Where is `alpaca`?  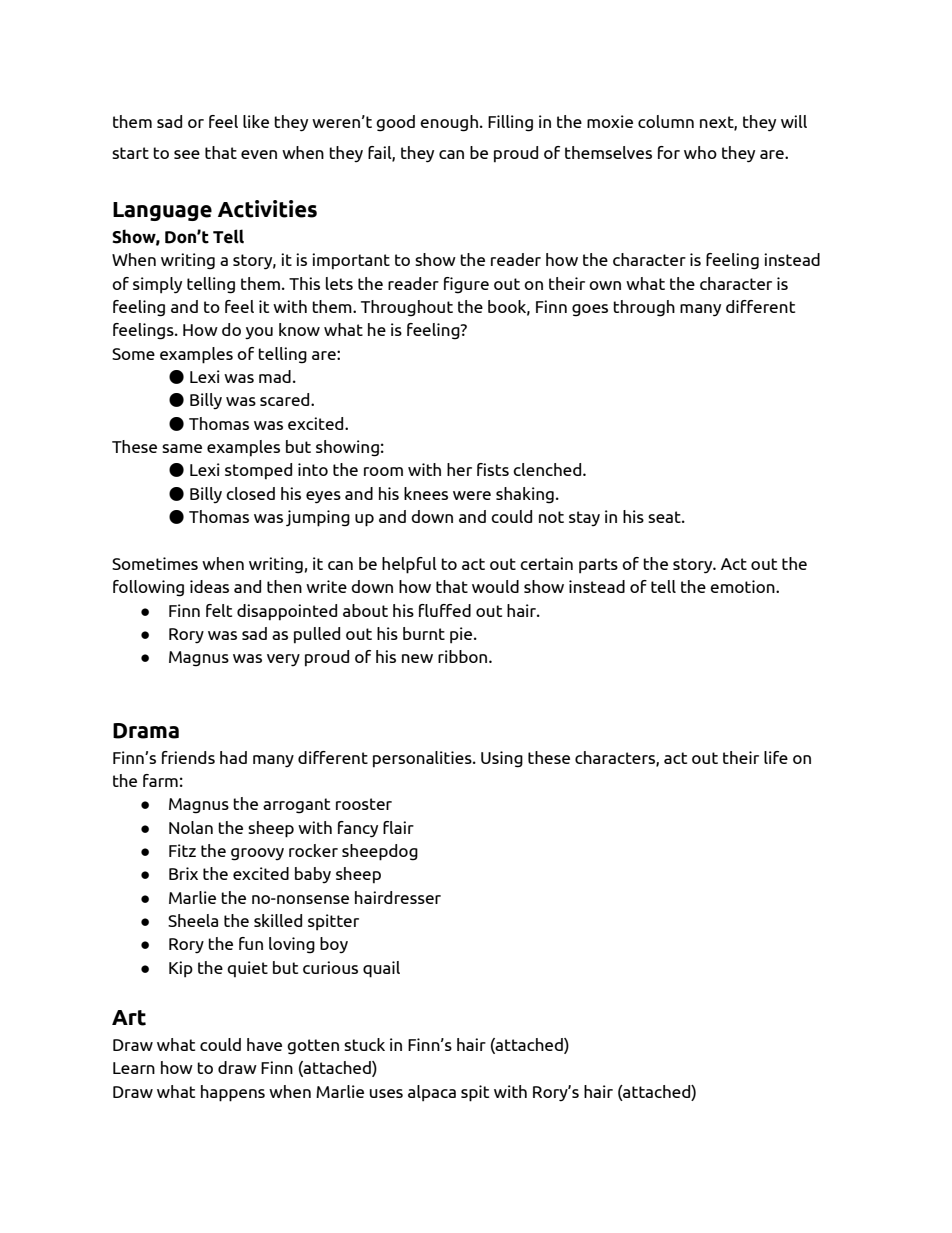
alpaca is located at coordinates (432, 1093).
